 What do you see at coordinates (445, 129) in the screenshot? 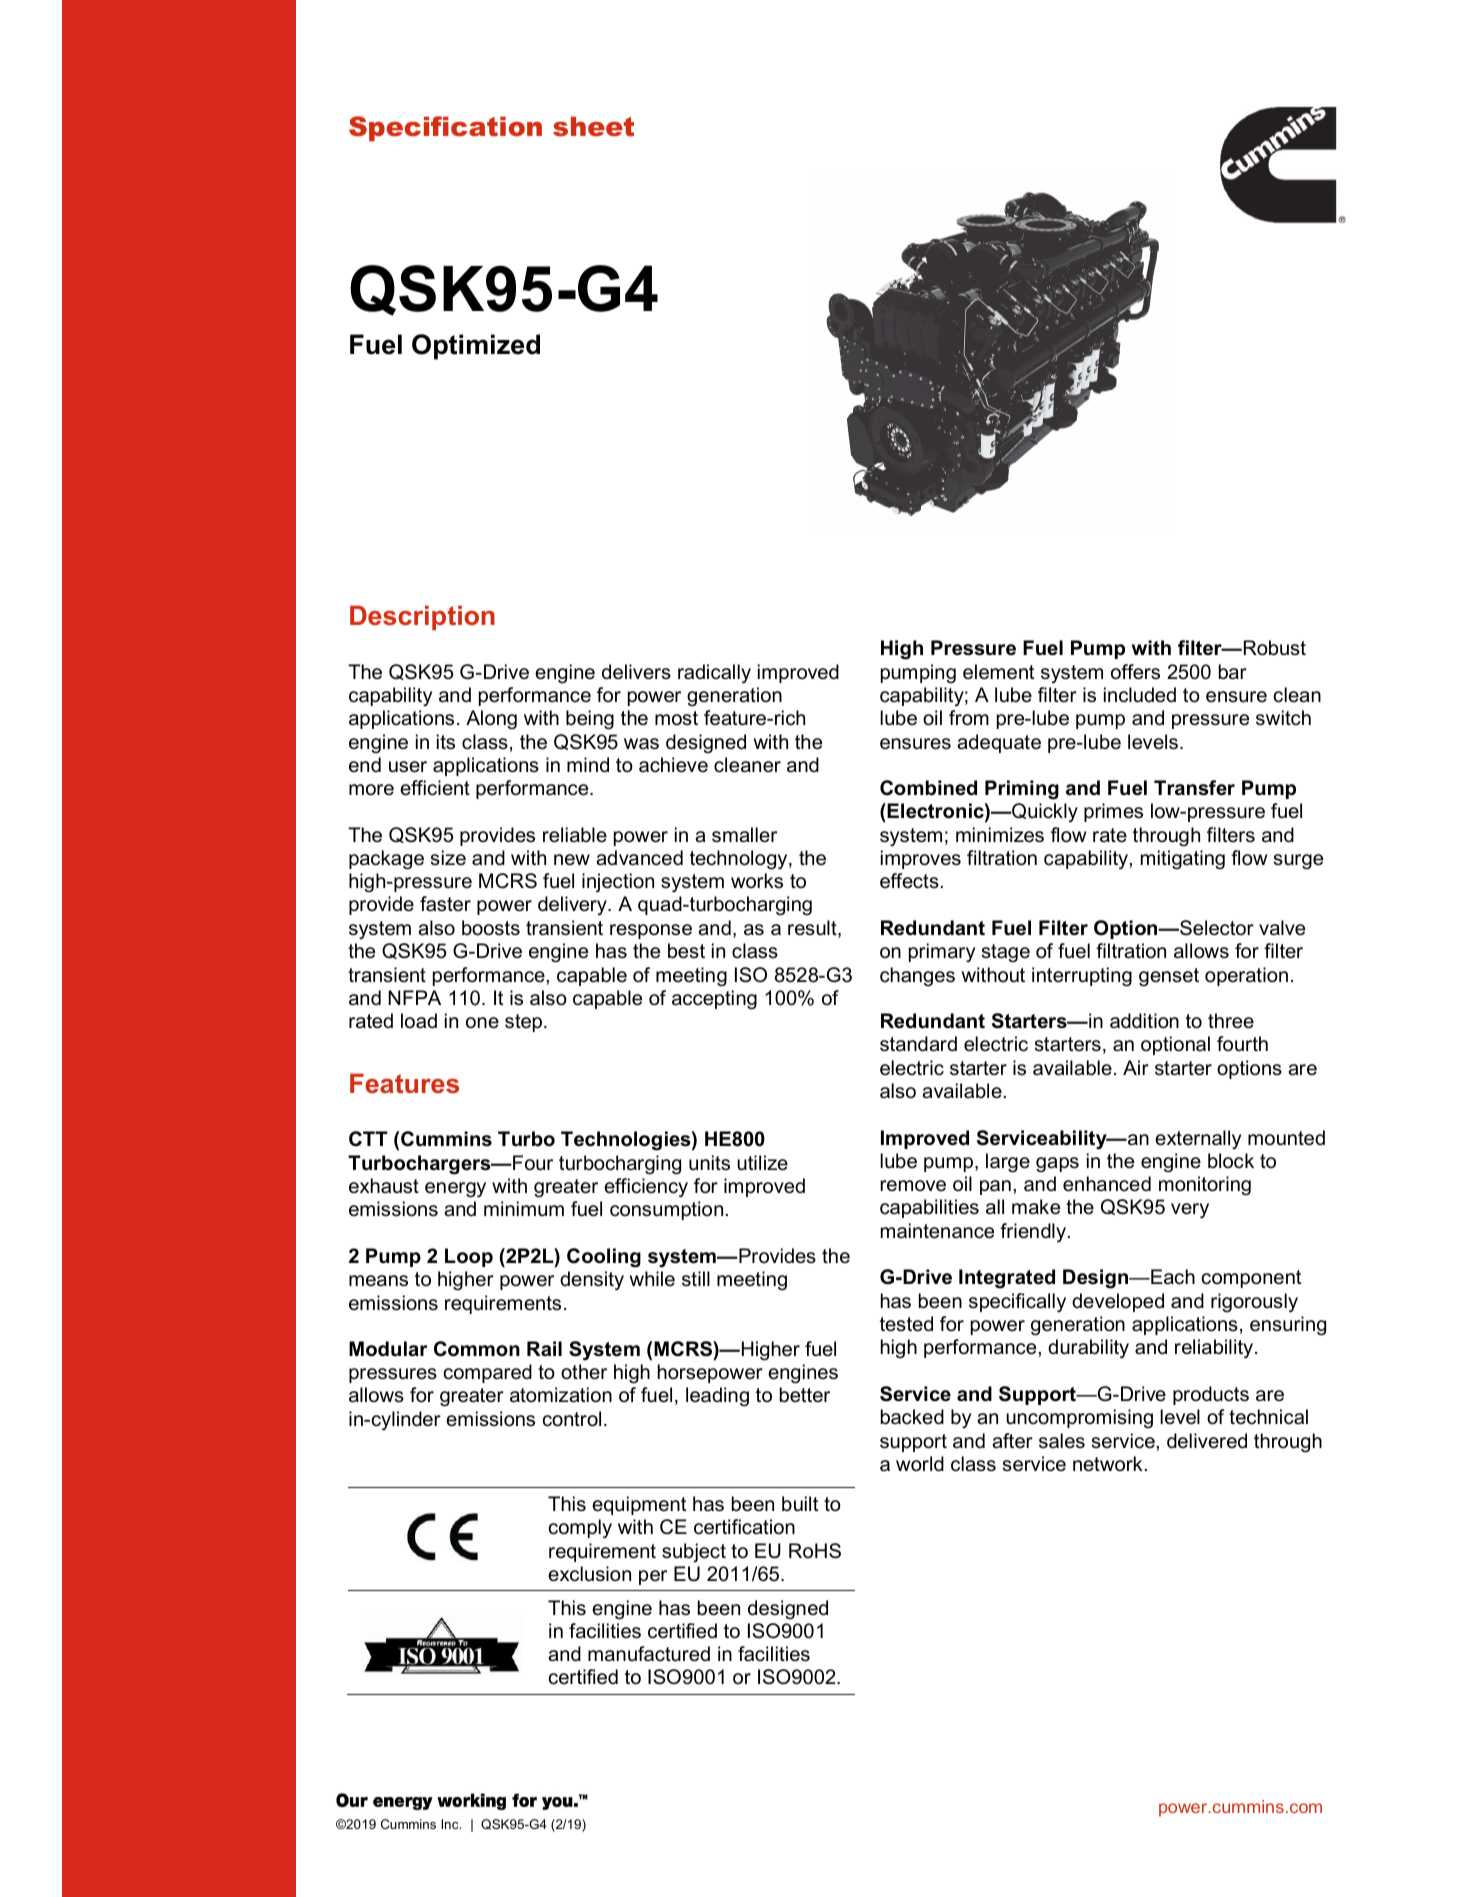
I see `Specification` at bounding box center [445, 129].
